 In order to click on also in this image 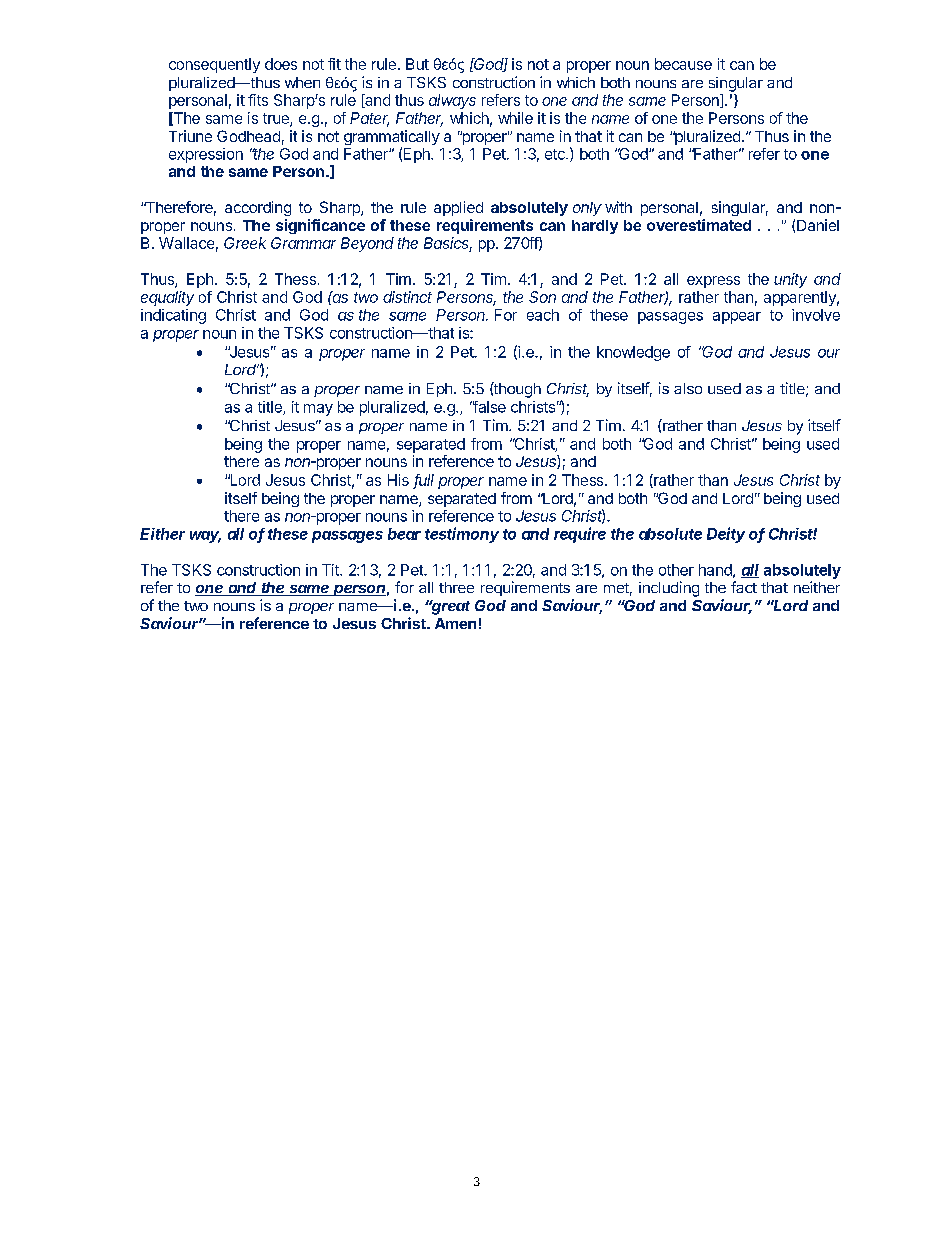, I will do `click(688, 388)`.
